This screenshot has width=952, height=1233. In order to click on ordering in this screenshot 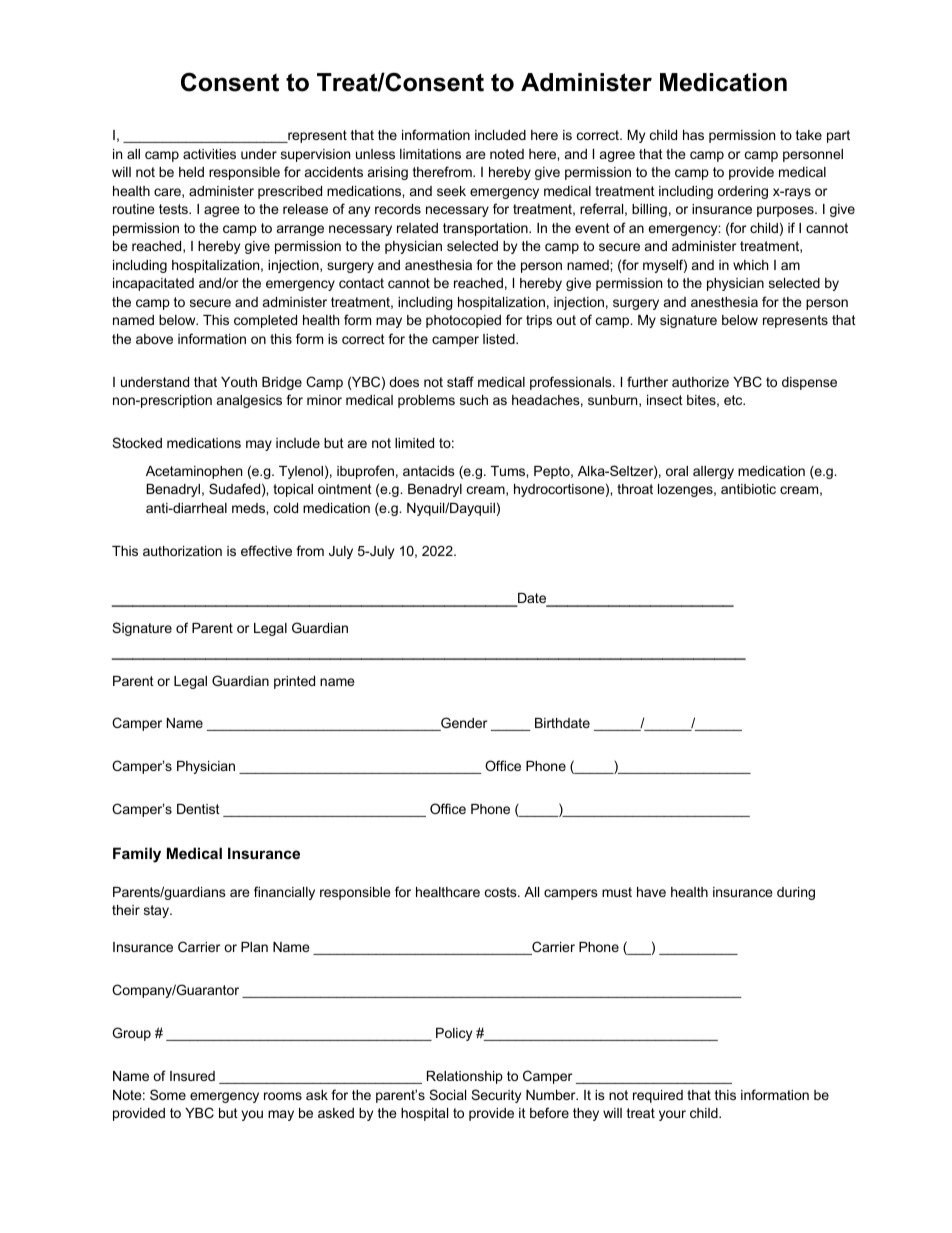, I will do `click(743, 192)`.
